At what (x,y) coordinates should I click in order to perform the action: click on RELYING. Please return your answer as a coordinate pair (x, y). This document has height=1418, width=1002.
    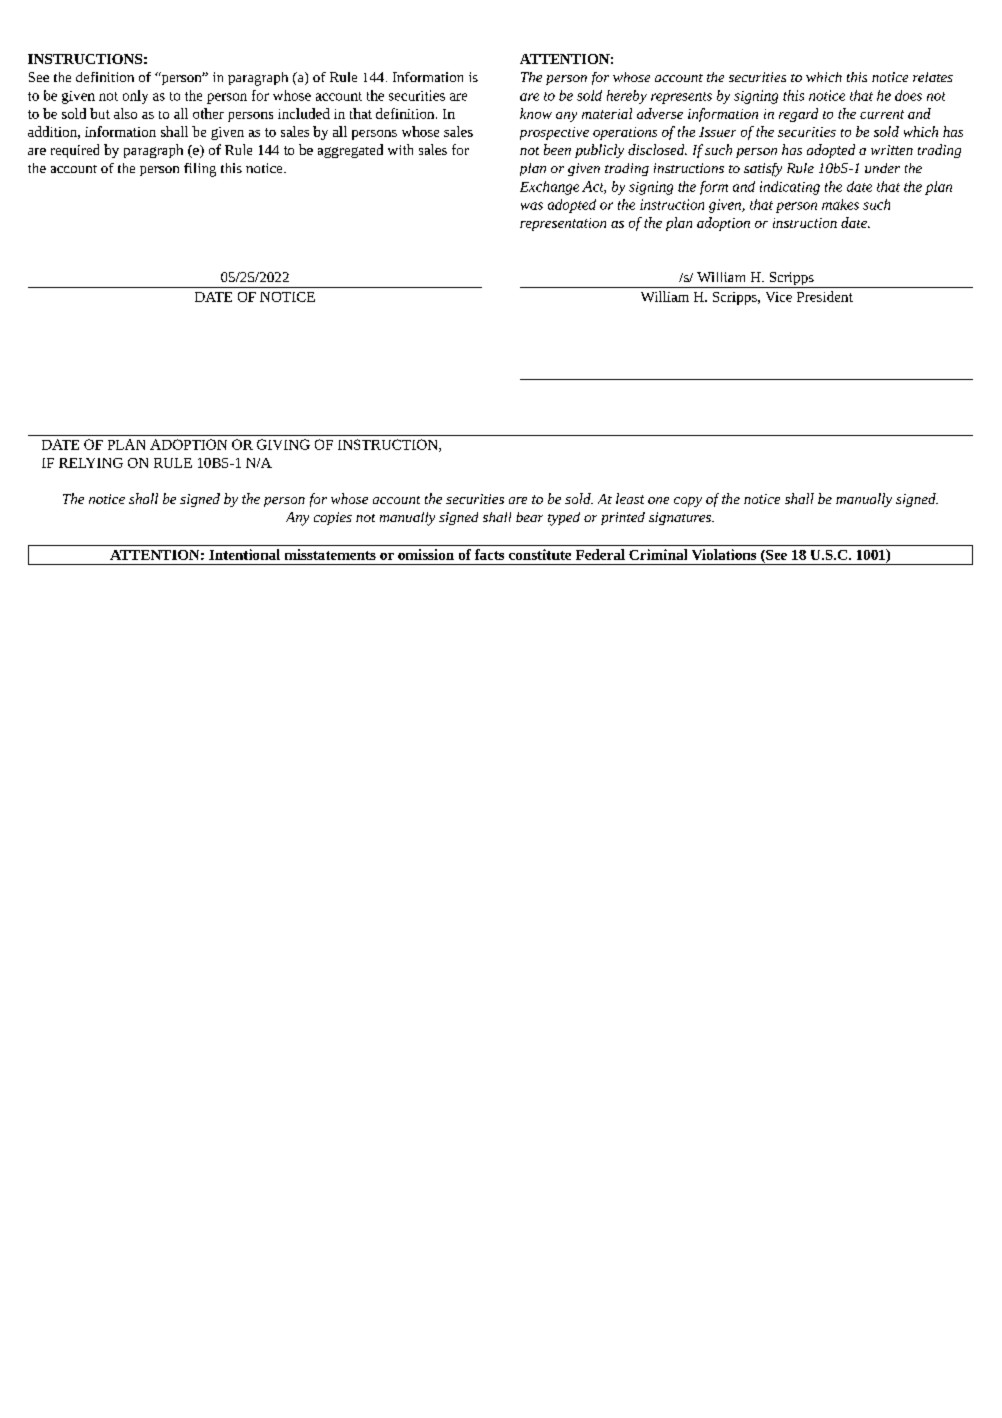
    Looking at the image, I should click on (91, 463).
